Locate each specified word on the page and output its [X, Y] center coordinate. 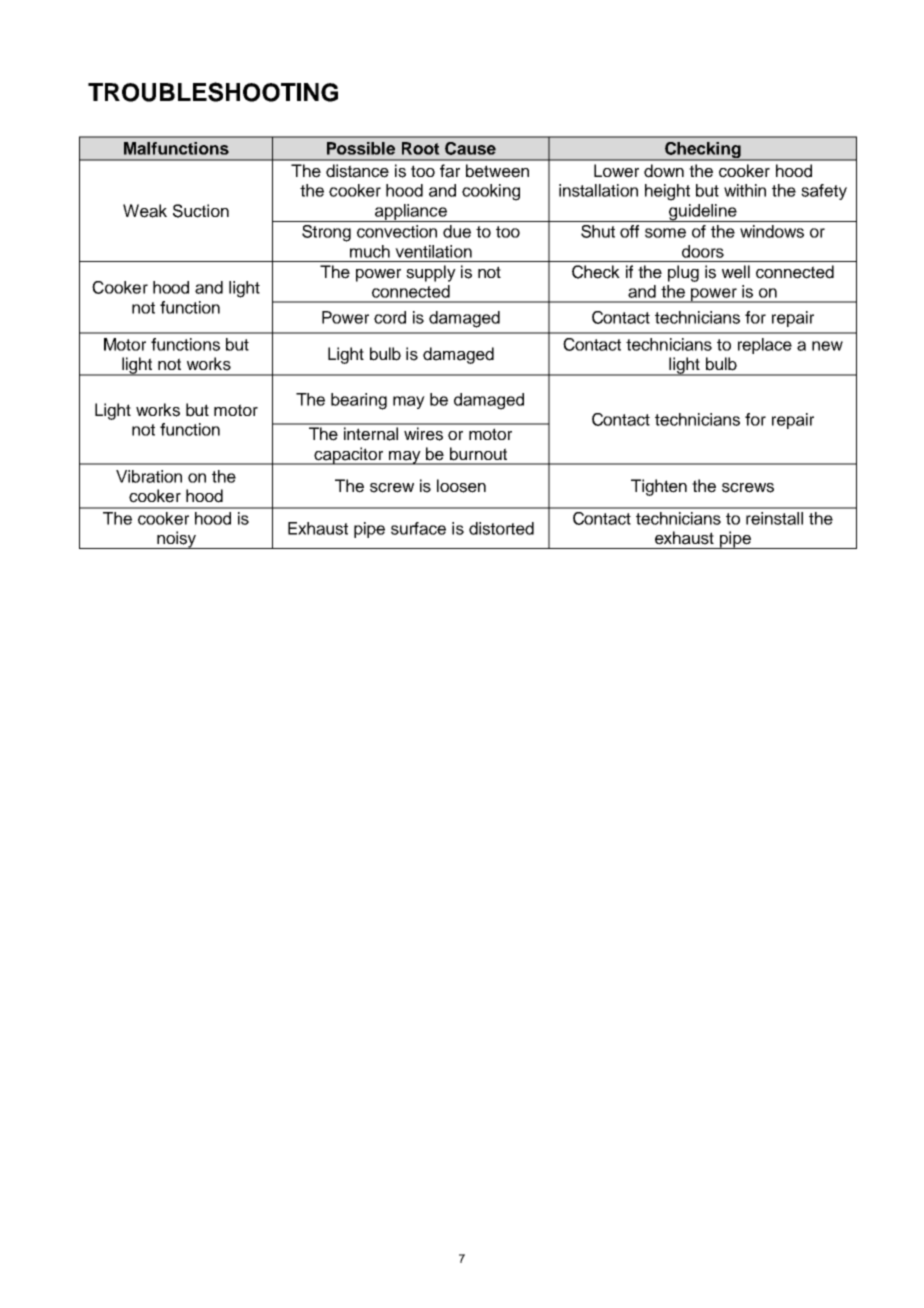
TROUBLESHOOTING [213, 92]
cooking [491, 192]
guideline [703, 213]
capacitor [349, 456]
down [664, 171]
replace [765, 346]
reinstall [774, 518]
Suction [201, 211]
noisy [176, 540]
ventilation [433, 251]
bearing [359, 401]
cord [390, 317]
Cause [470, 148]
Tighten [659, 487]
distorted [501, 528]
